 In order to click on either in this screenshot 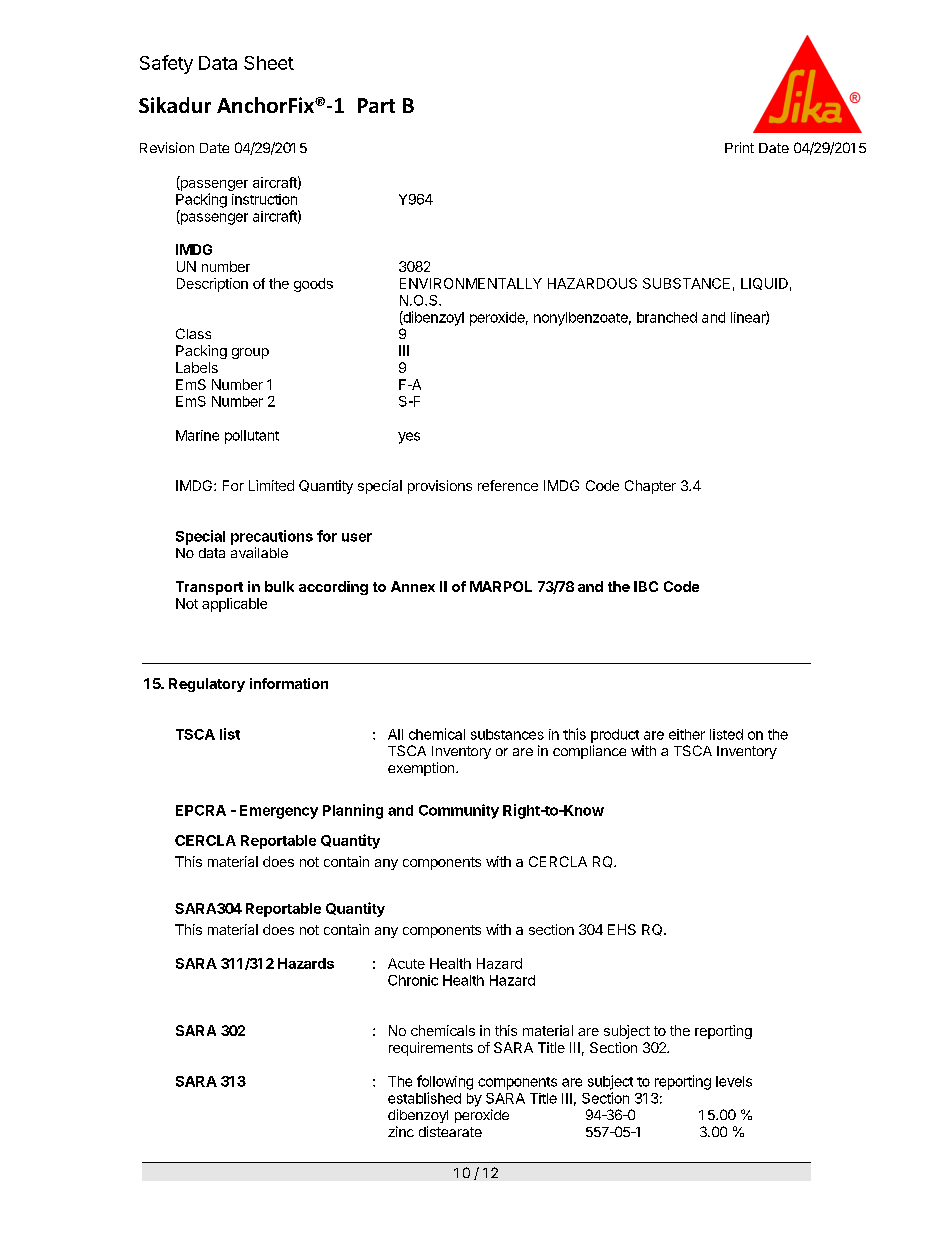, I will do `click(687, 734)`.
